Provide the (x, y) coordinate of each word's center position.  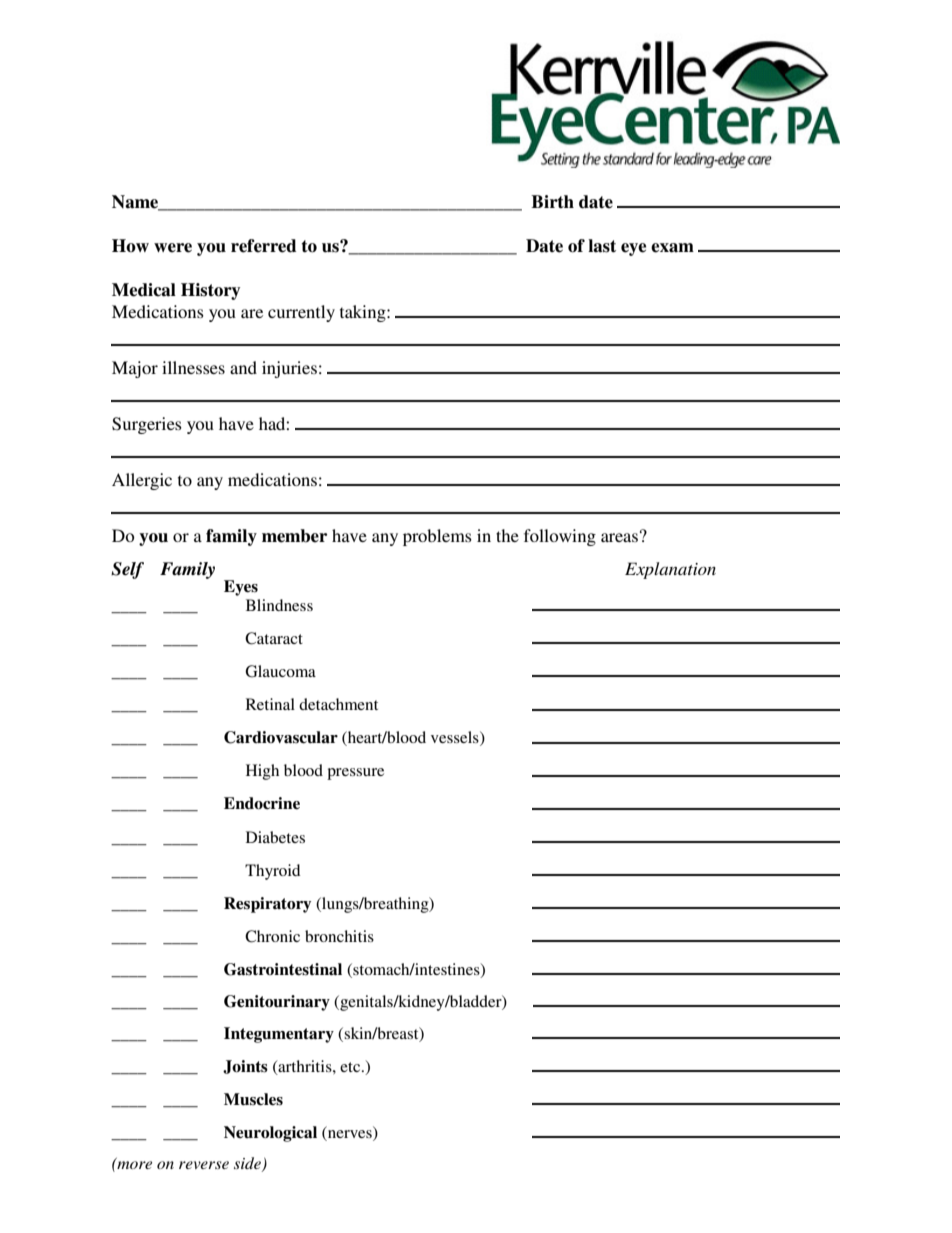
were (173, 248)
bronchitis (339, 936)
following (560, 537)
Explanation (670, 570)
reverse (204, 1165)
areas (619, 537)
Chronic (272, 936)
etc (351, 1067)
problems (437, 537)
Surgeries (147, 425)
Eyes (241, 588)
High (262, 772)
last (602, 246)
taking (364, 313)
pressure (355, 774)
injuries (289, 369)
